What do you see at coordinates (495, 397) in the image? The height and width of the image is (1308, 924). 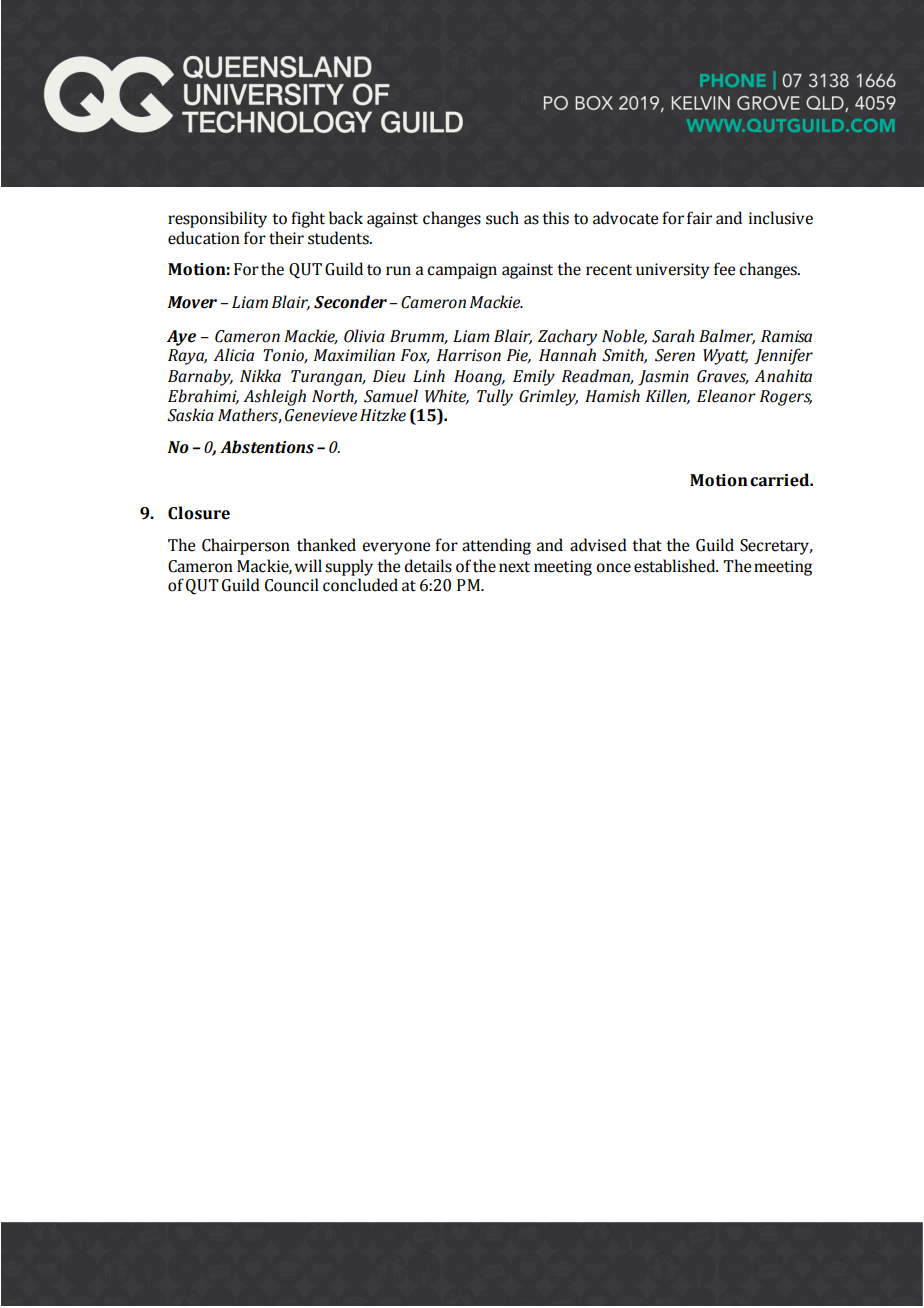 I see `Tully` at bounding box center [495, 397].
